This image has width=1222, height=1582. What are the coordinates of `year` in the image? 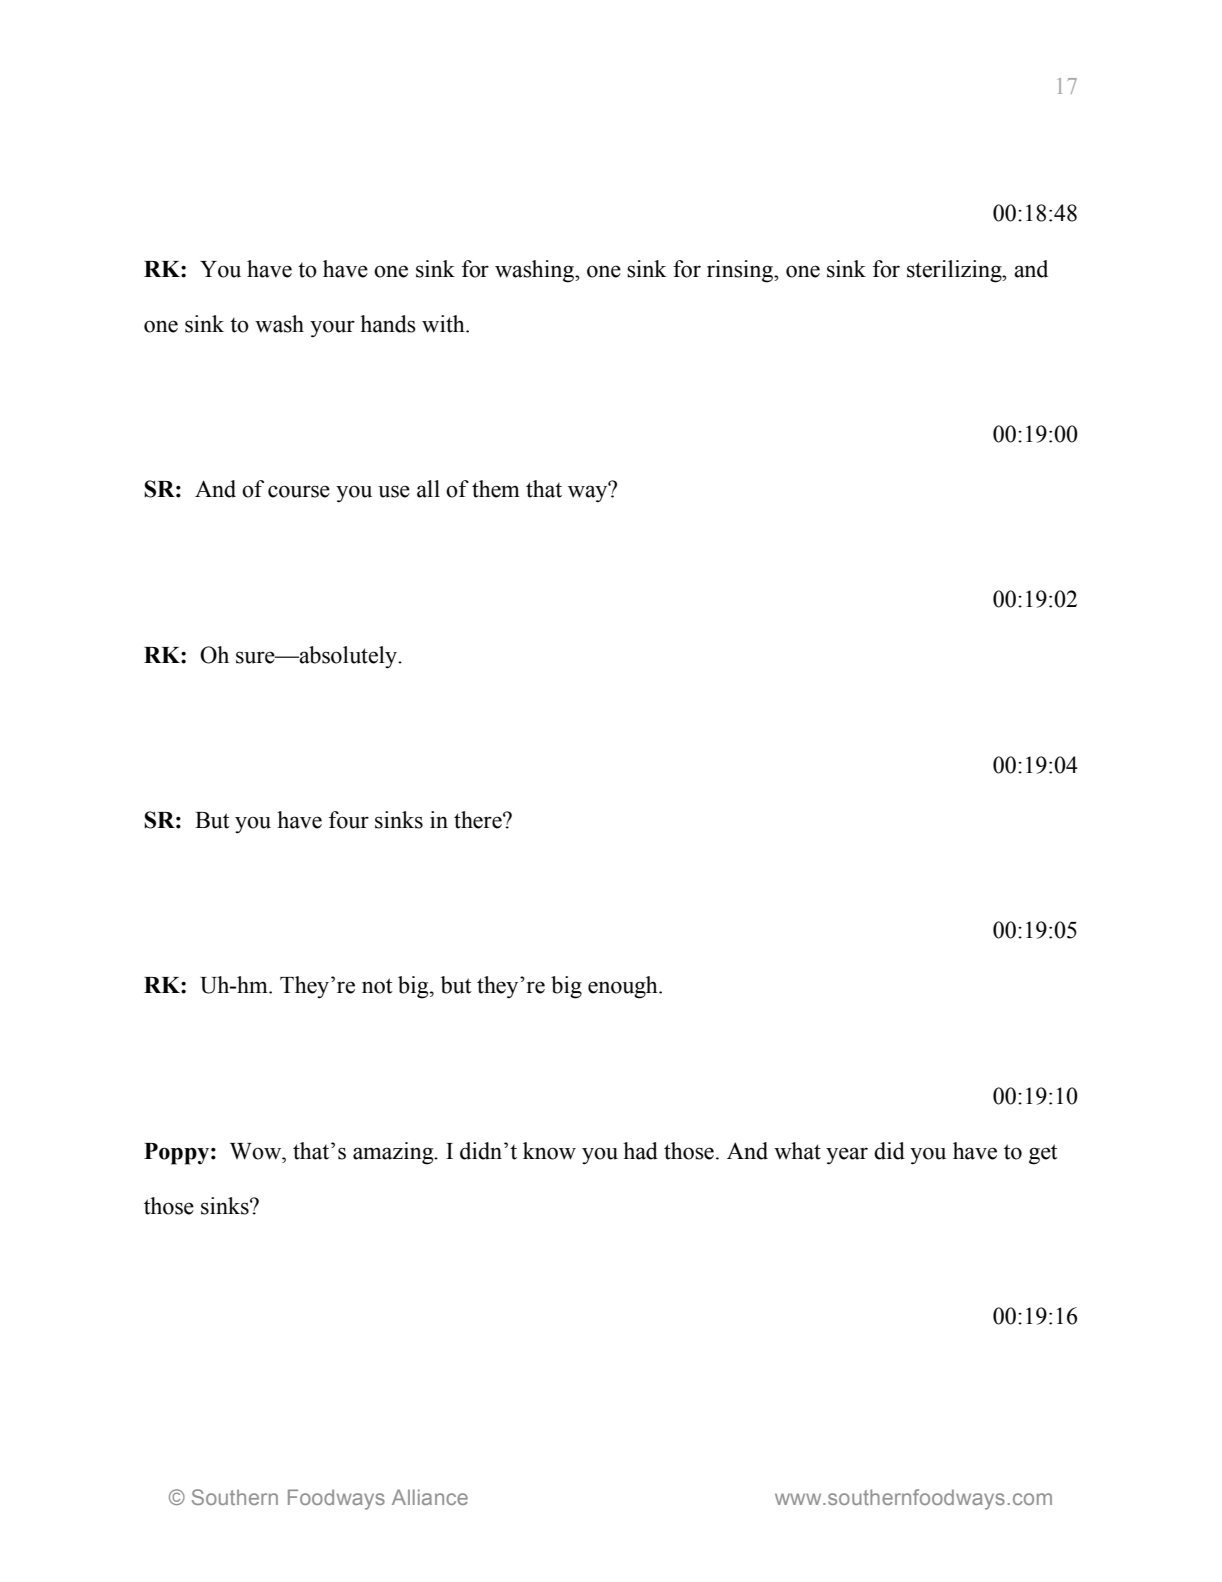 It's located at (847, 1156).
